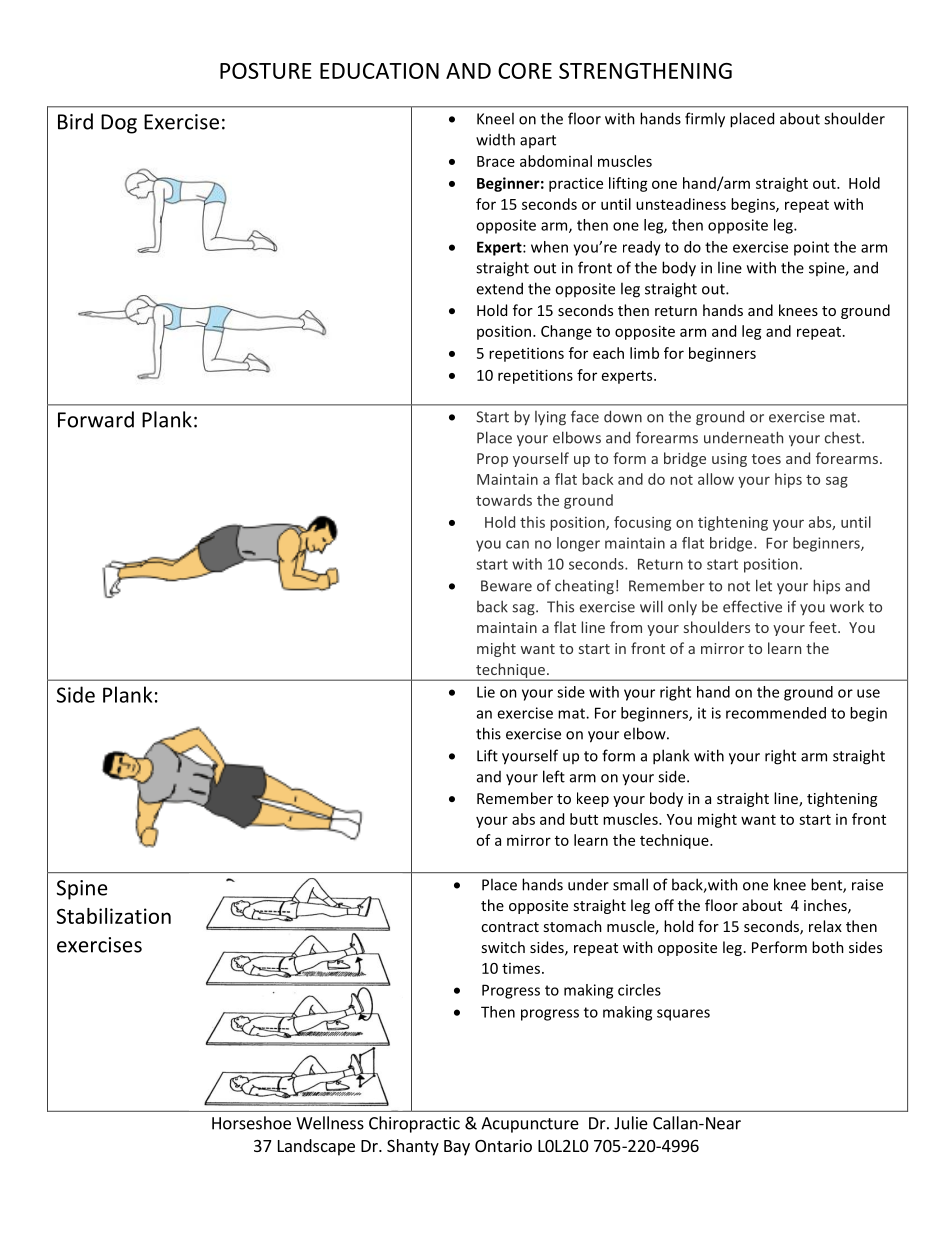 This screenshot has width=952, height=1233. I want to click on Bay, so click(457, 1148).
